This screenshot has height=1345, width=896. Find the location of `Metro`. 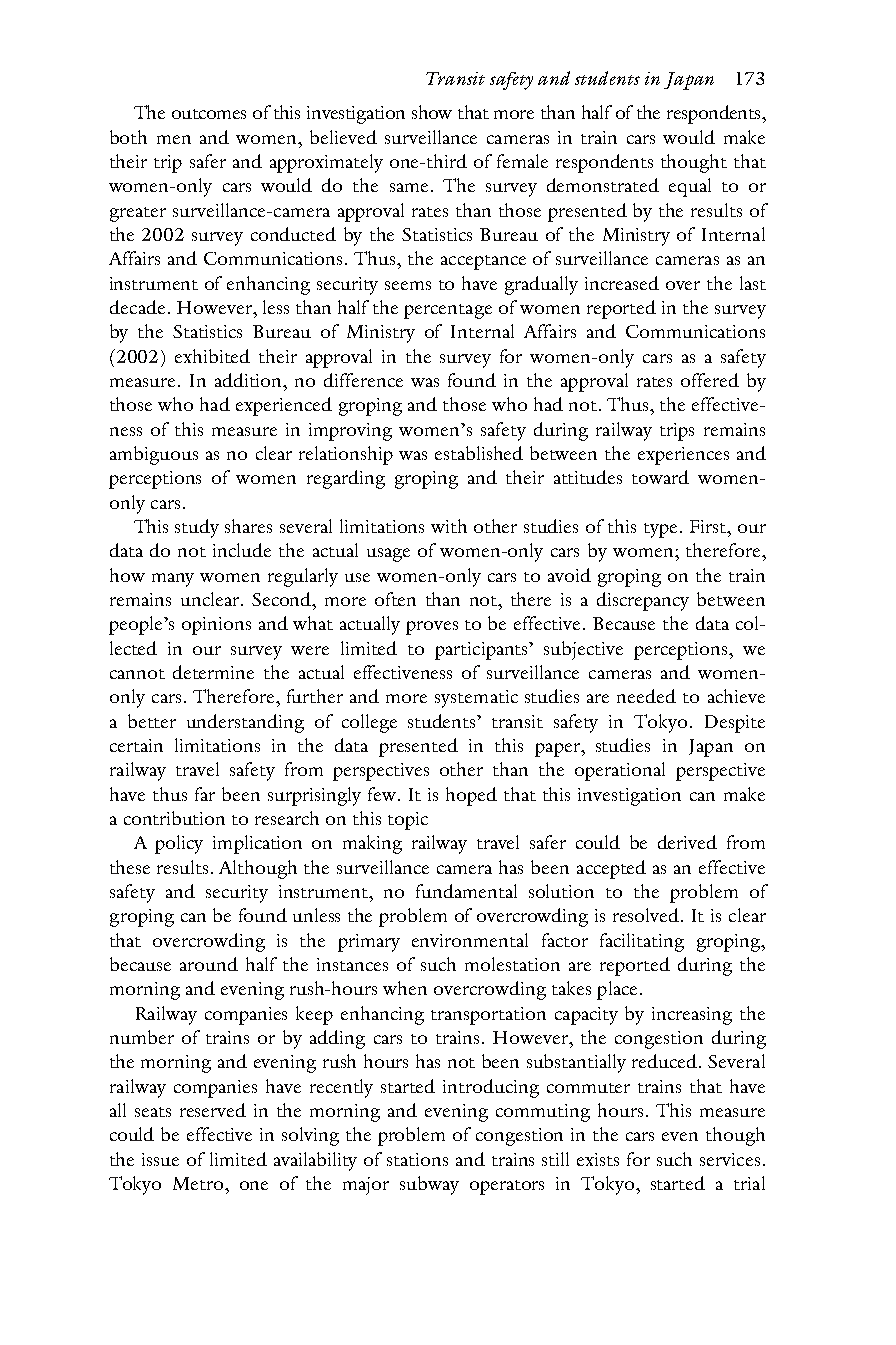

Metro is located at coordinates (199, 1183).
